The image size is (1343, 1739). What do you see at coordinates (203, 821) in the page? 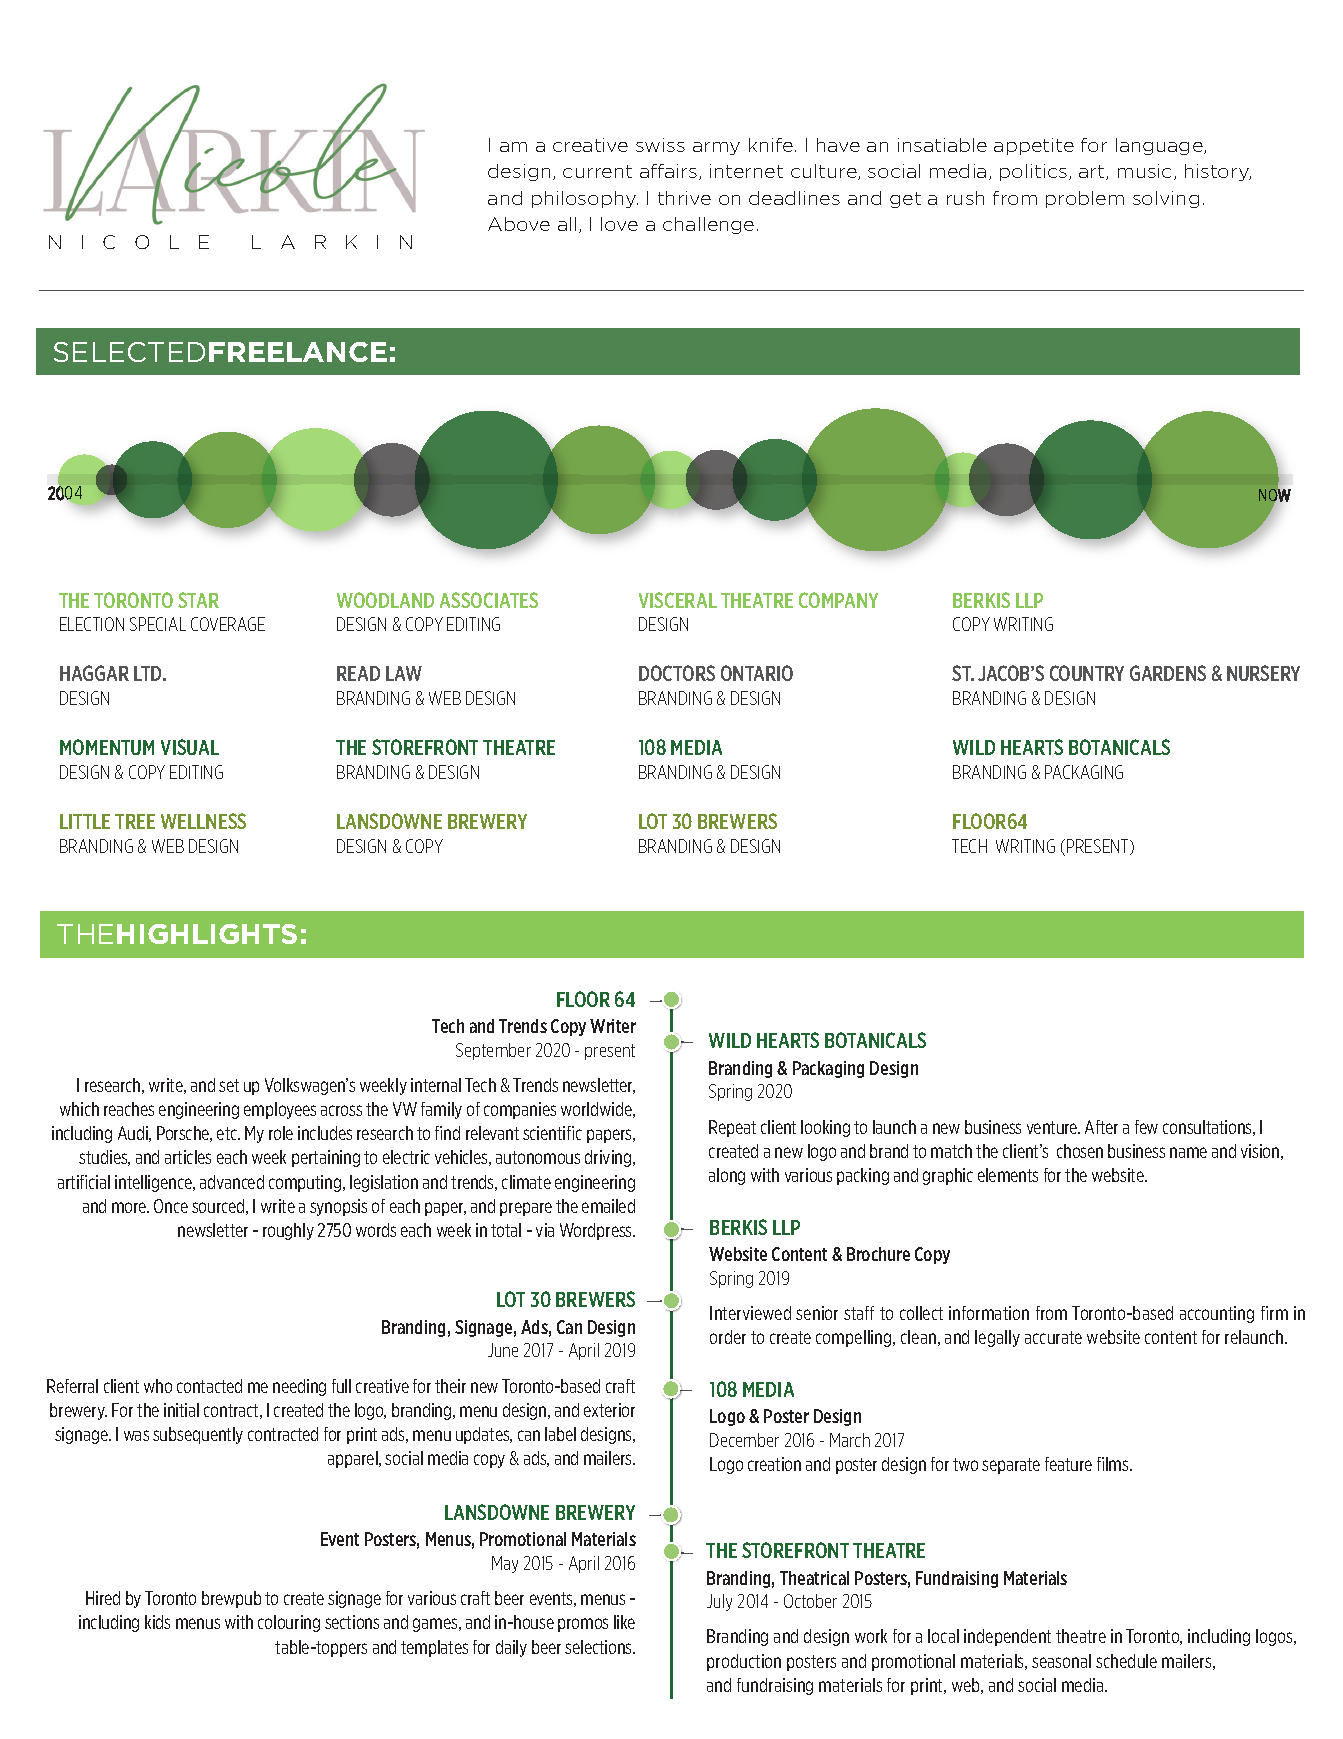
I see `WELLNESS` at bounding box center [203, 821].
